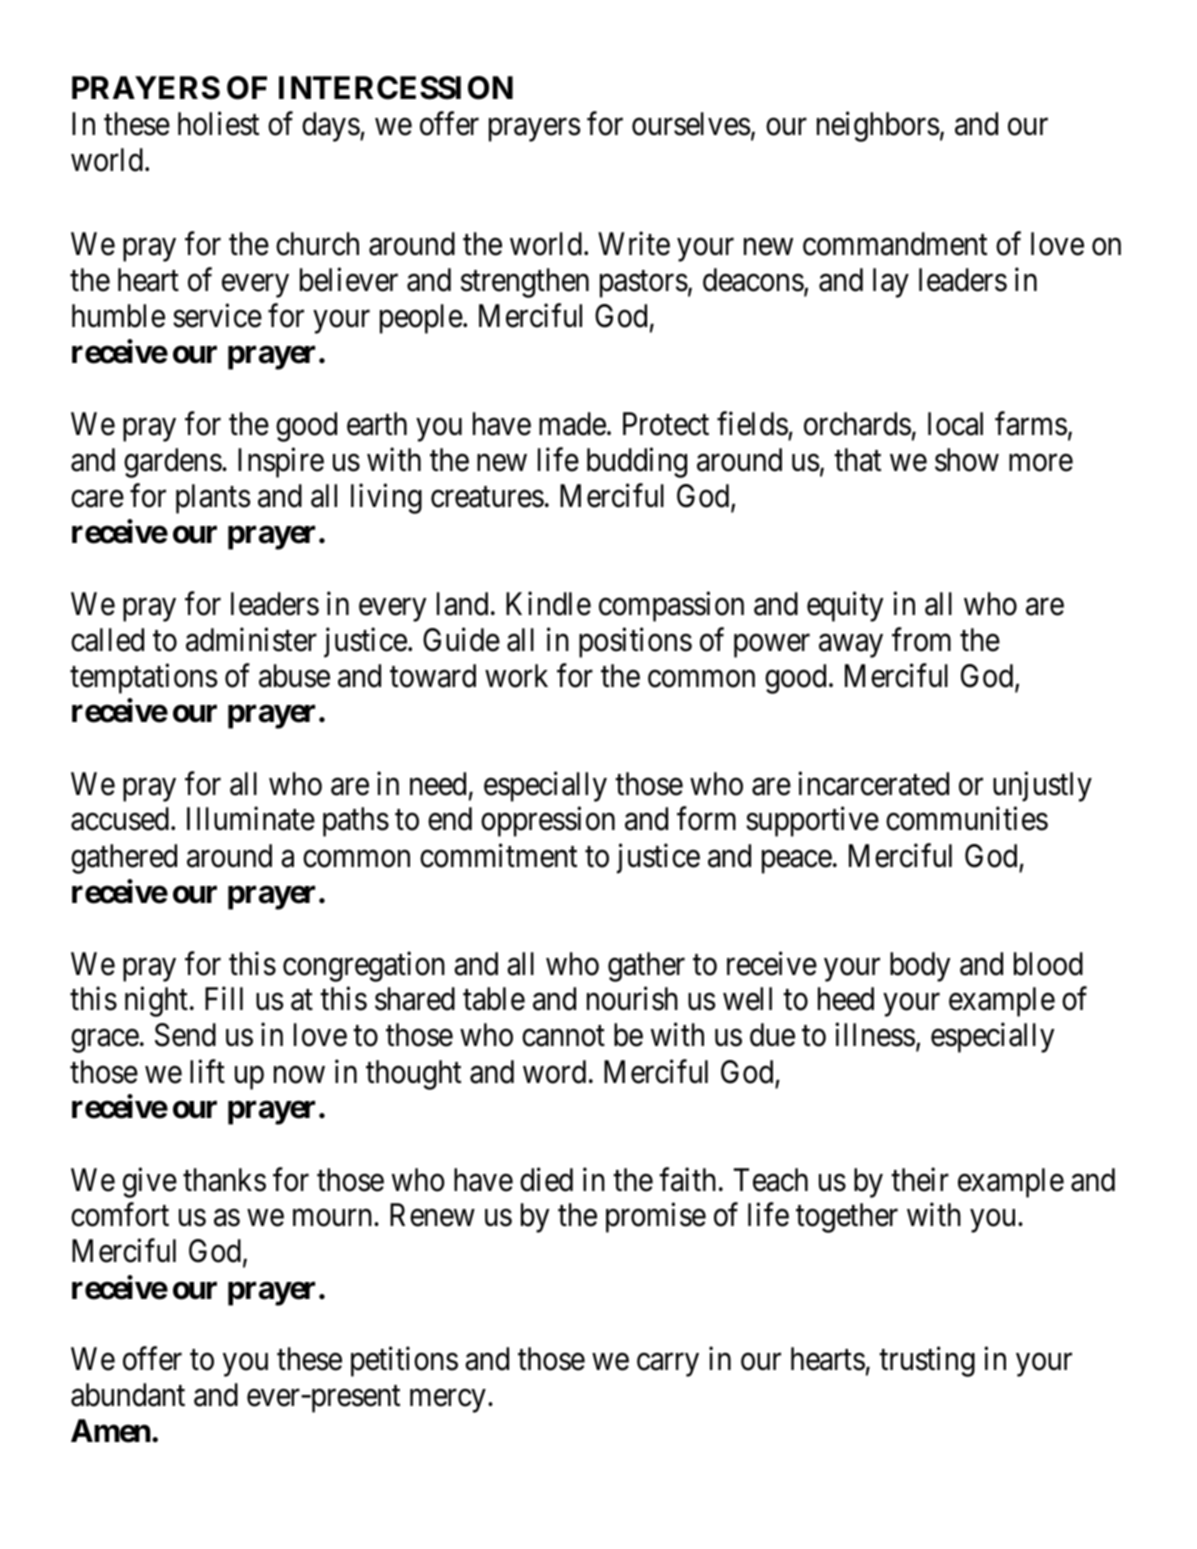 The image size is (1197, 1549). What do you see at coordinates (207, 1071) in the screenshot?
I see `lift` at bounding box center [207, 1071].
